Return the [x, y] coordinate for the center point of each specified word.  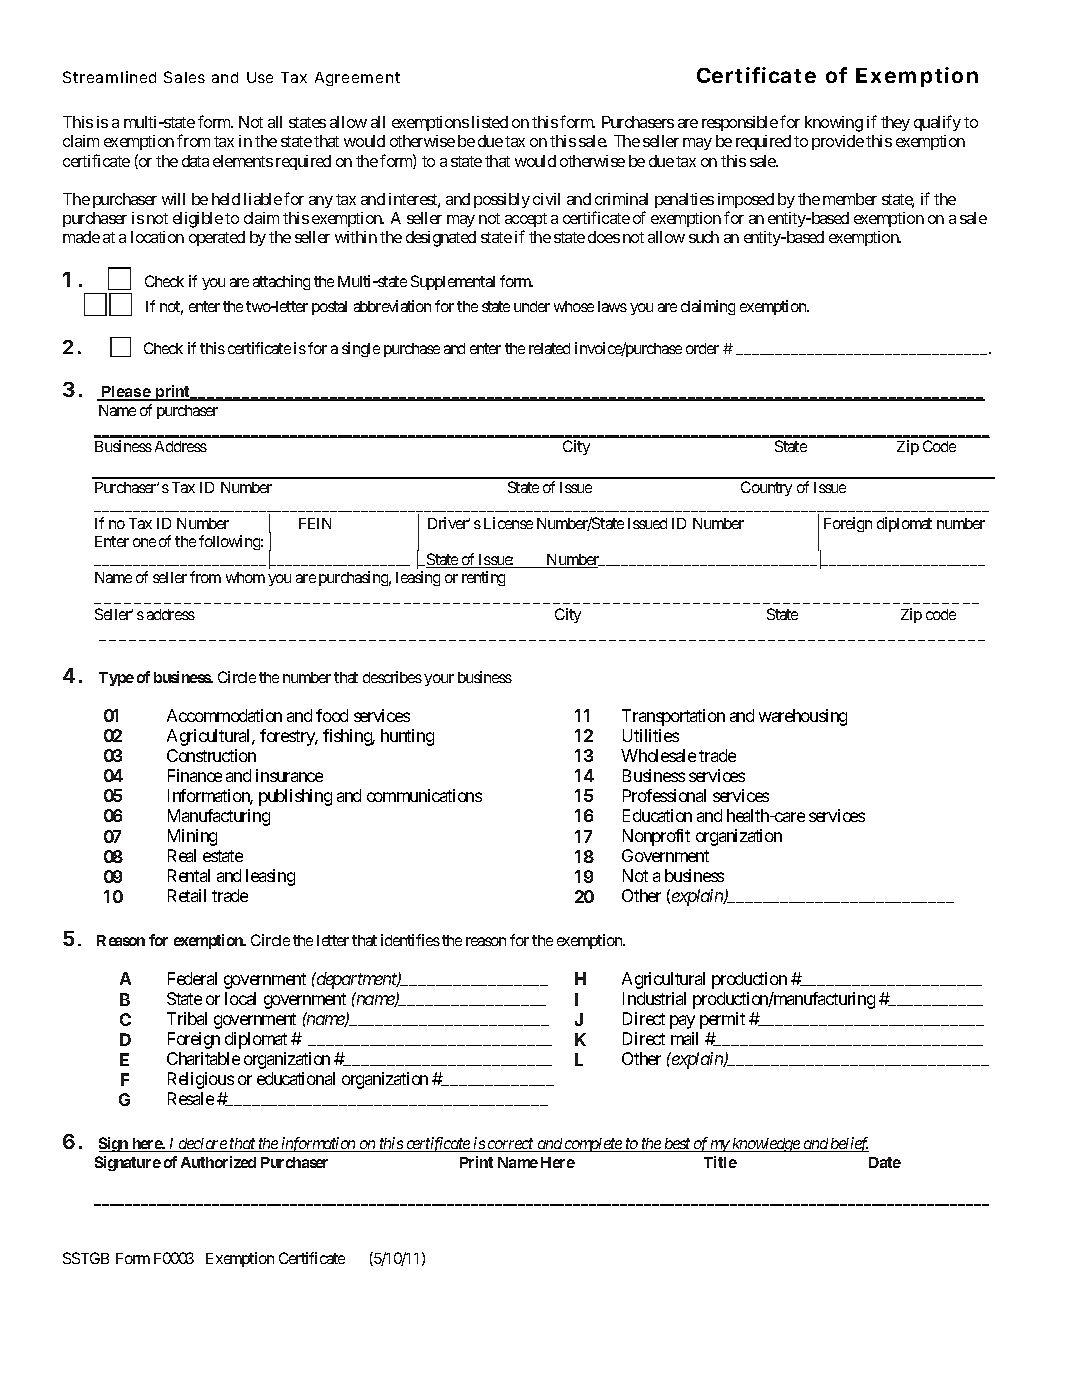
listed [490, 122]
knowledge [766, 1145]
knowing [834, 124]
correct [511, 1145]
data [195, 161]
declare [202, 1145]
